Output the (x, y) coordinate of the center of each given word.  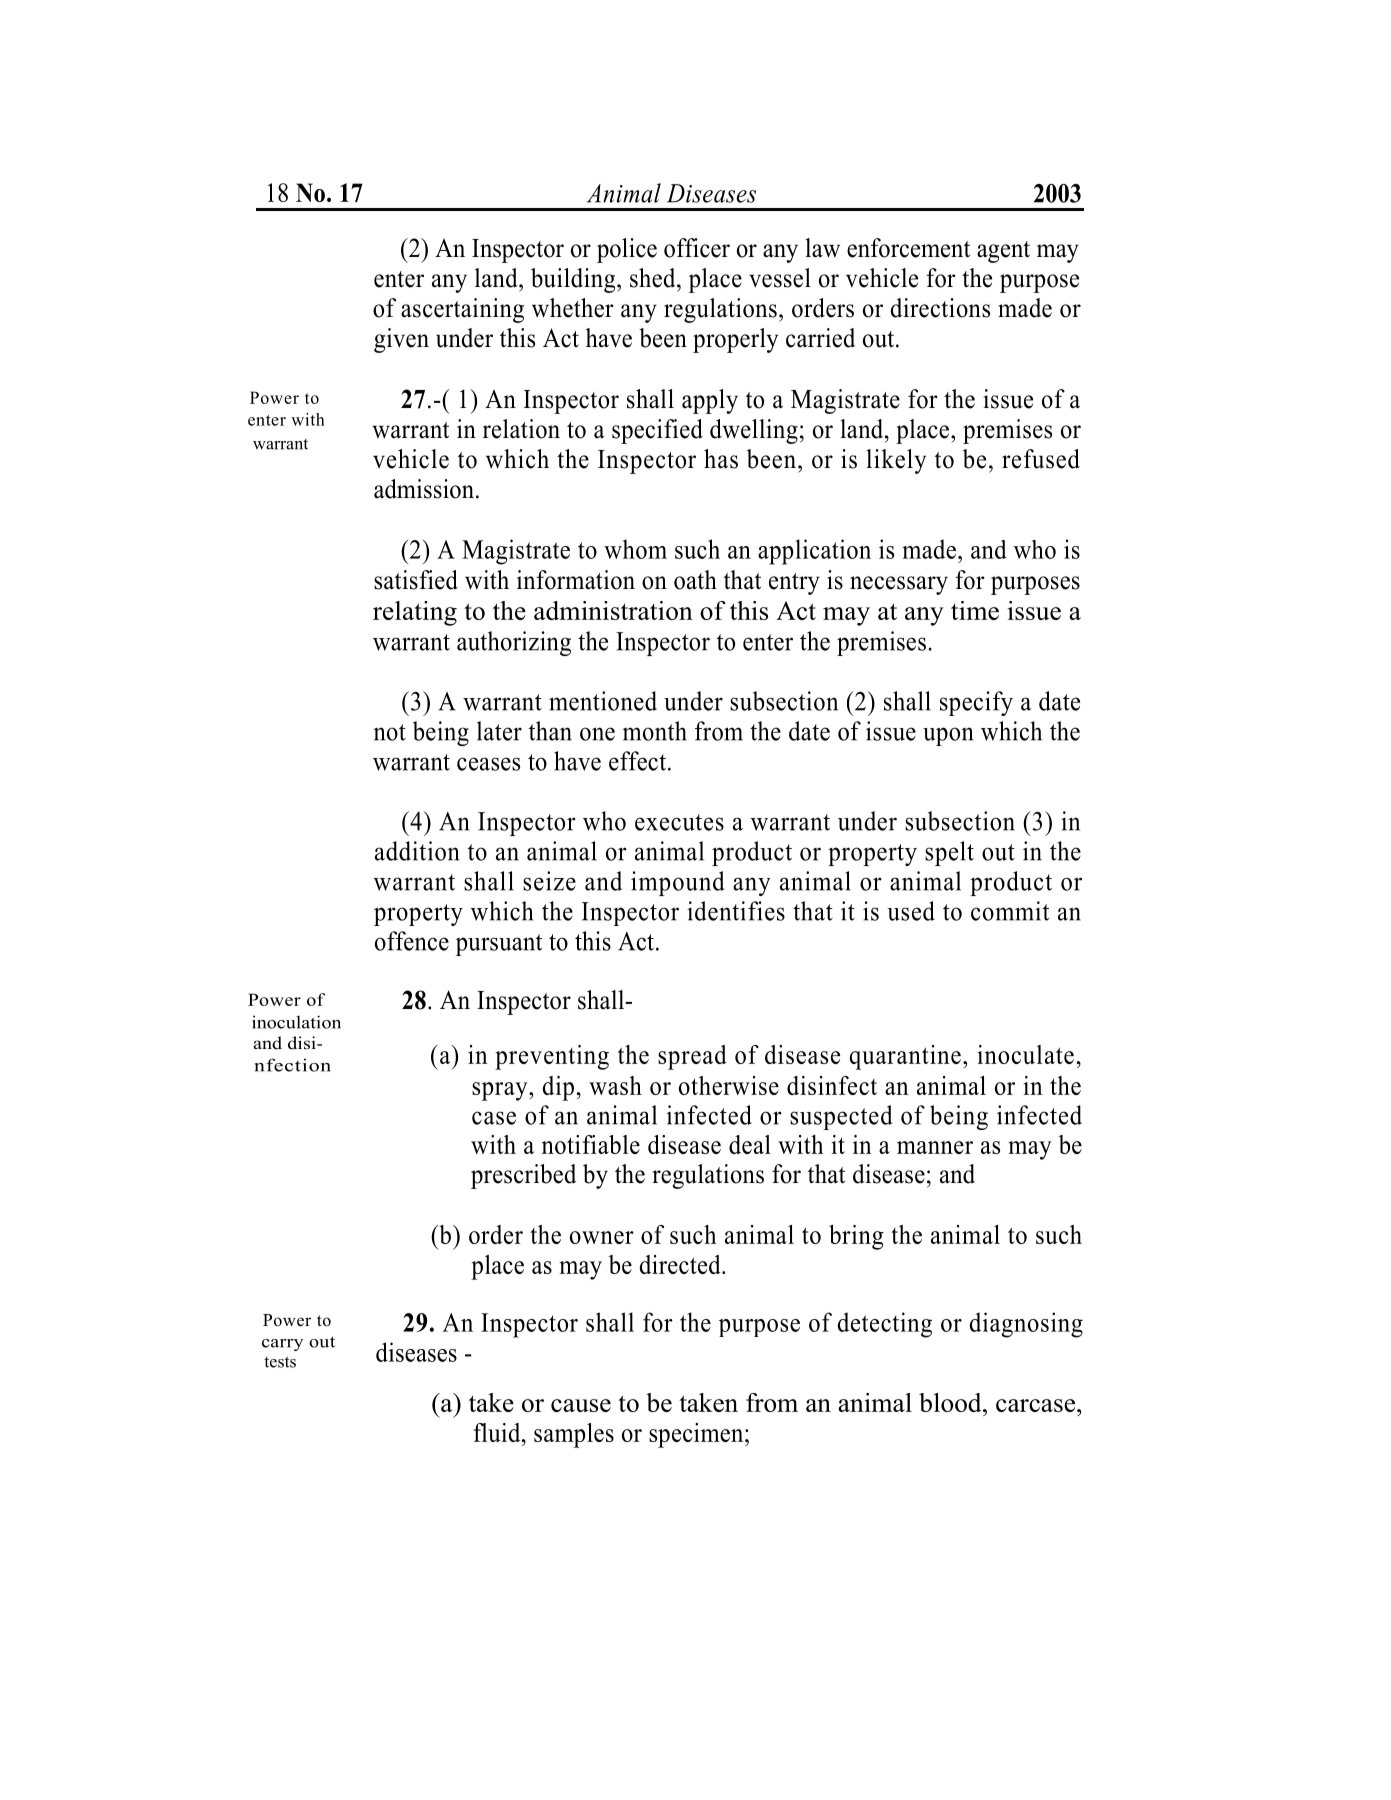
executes (679, 822)
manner (935, 1147)
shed (654, 278)
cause (581, 1405)
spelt (949, 853)
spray (501, 1091)
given (401, 340)
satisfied (416, 580)
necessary (899, 585)
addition (417, 851)
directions (940, 308)
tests (280, 1362)
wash (615, 1085)
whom (635, 549)
